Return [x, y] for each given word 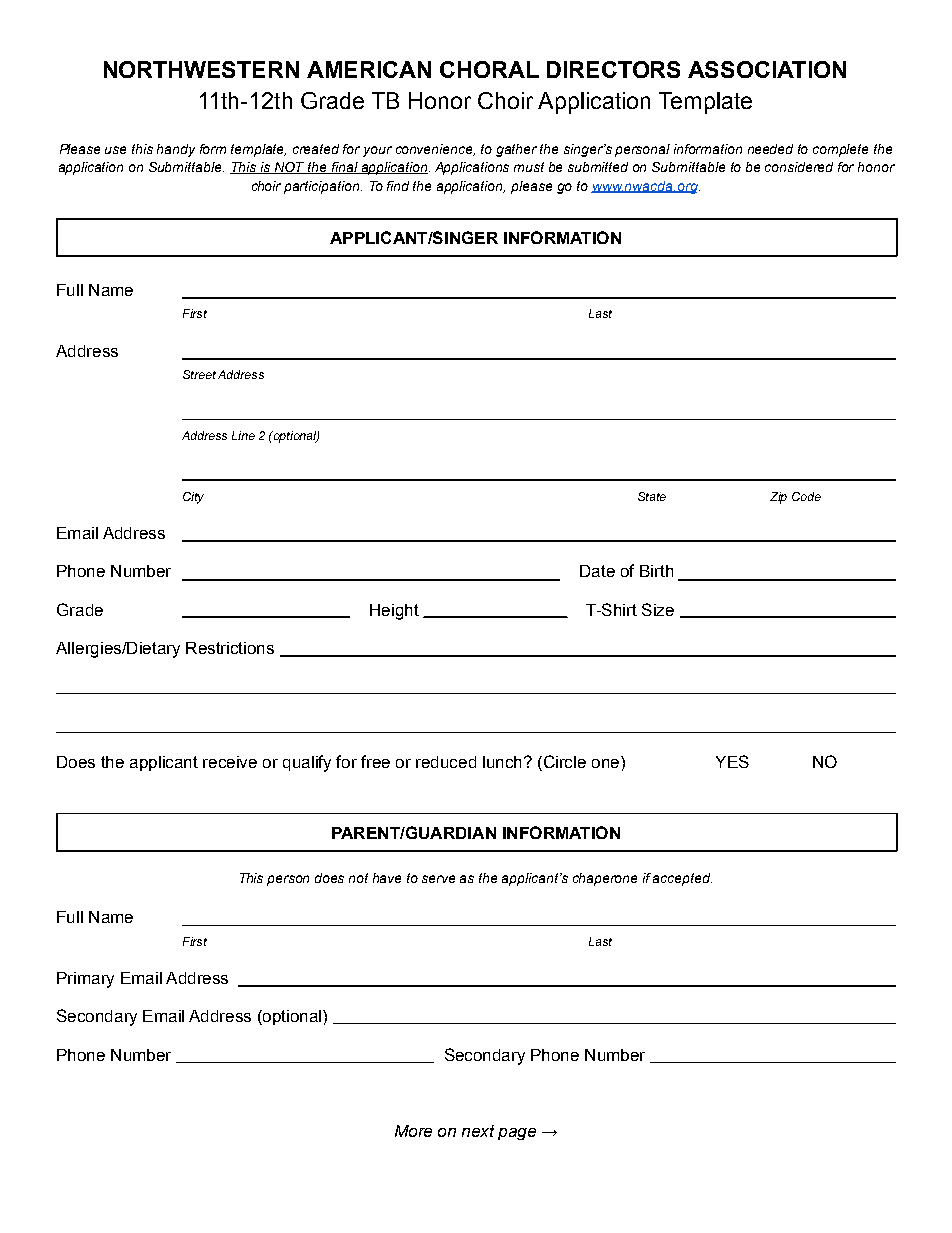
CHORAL [489, 69]
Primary [85, 980]
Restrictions [230, 648]
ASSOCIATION [767, 69]
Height [394, 612]
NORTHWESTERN [201, 69]
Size [658, 609]
